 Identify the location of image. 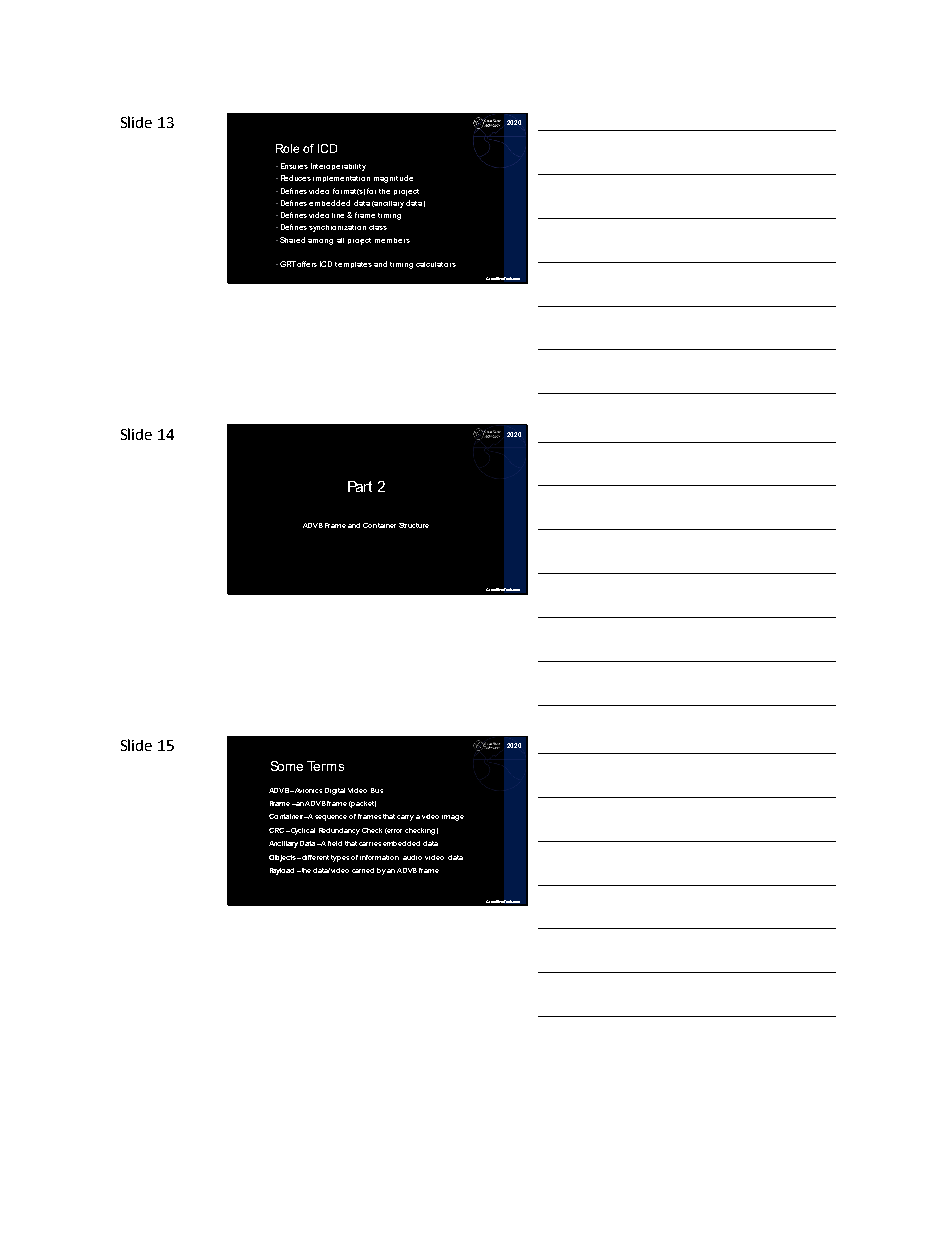
(453, 818).
